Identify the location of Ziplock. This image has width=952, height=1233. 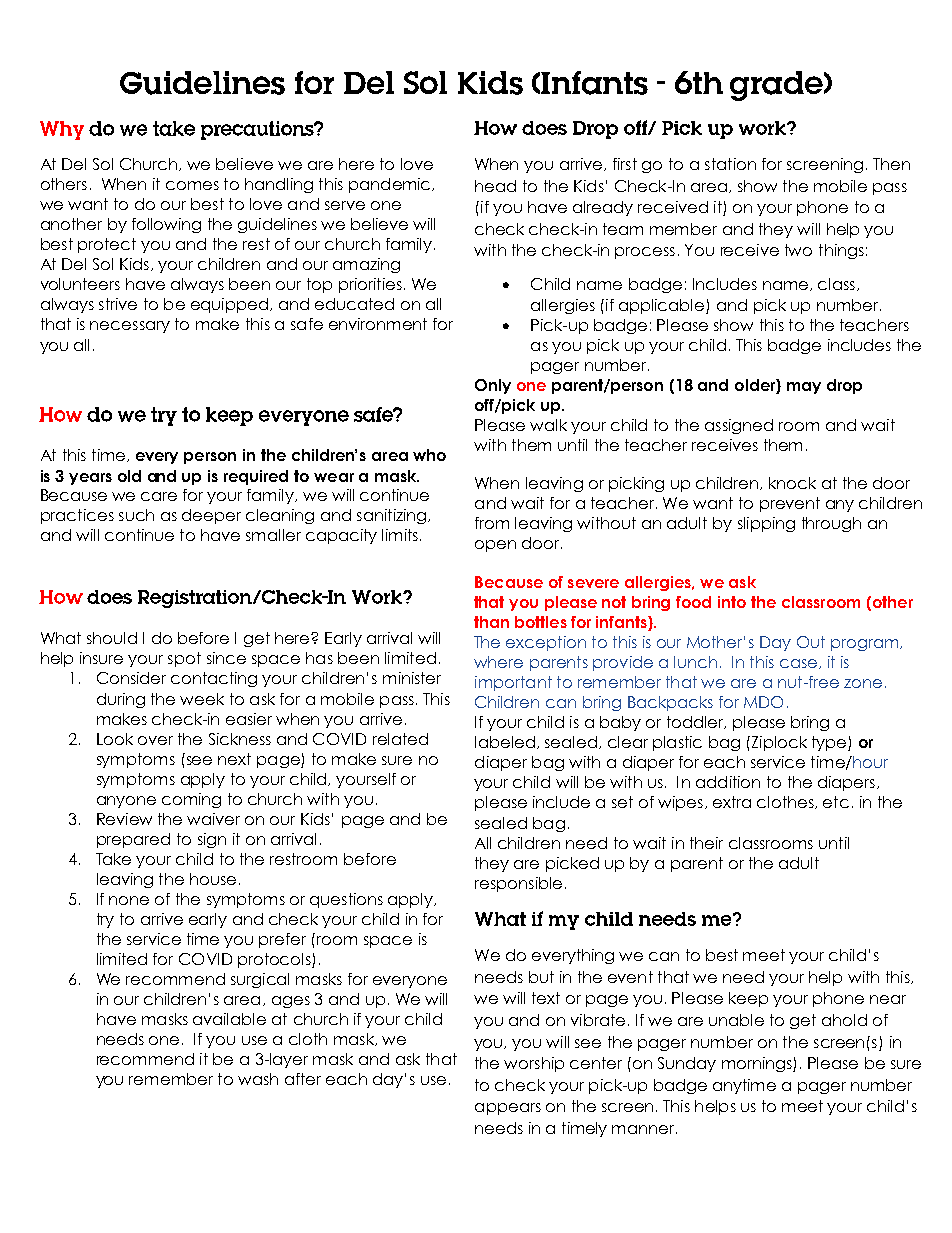
(779, 743).
